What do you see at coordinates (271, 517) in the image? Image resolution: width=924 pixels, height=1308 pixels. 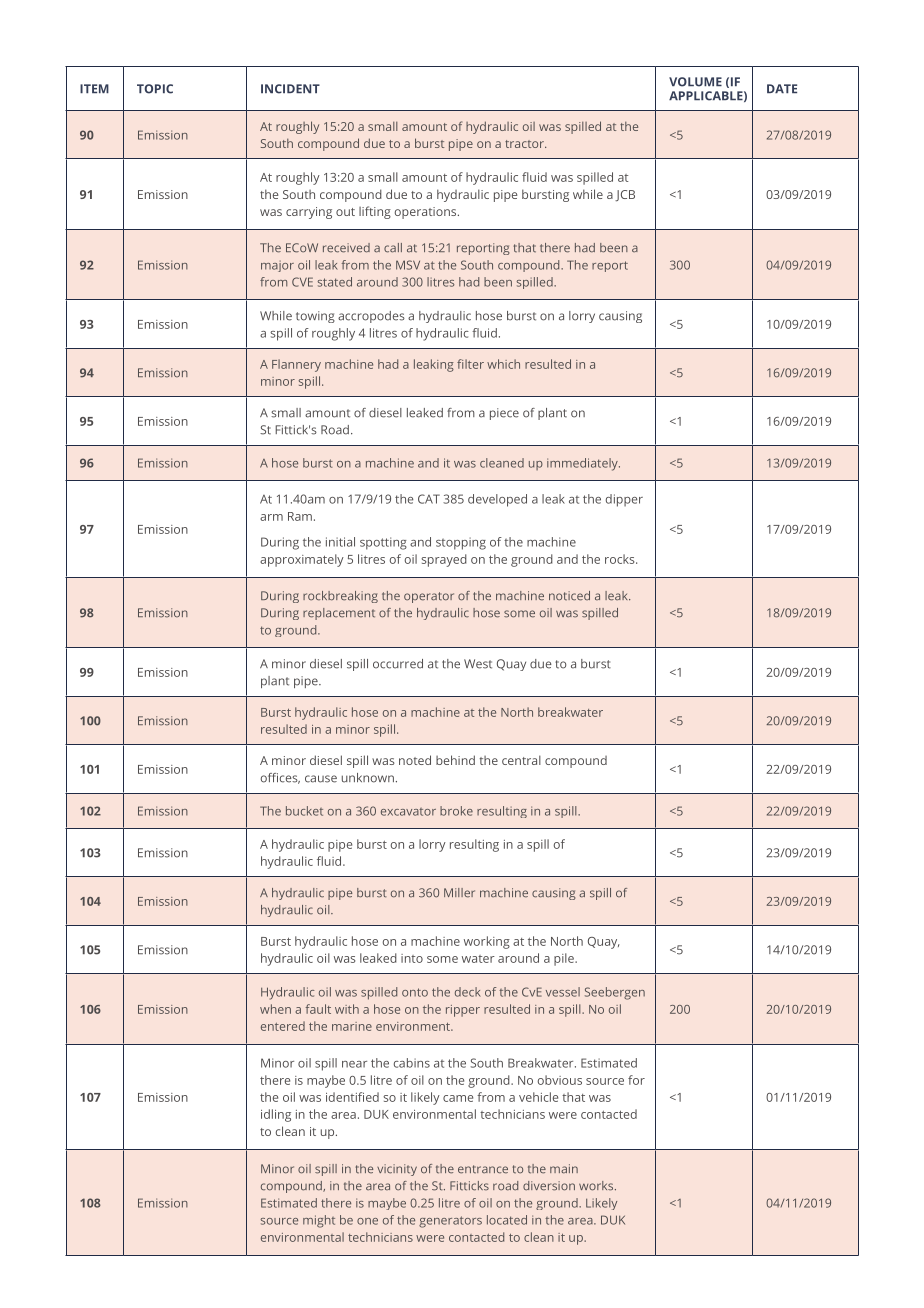 I see `arm` at bounding box center [271, 517].
